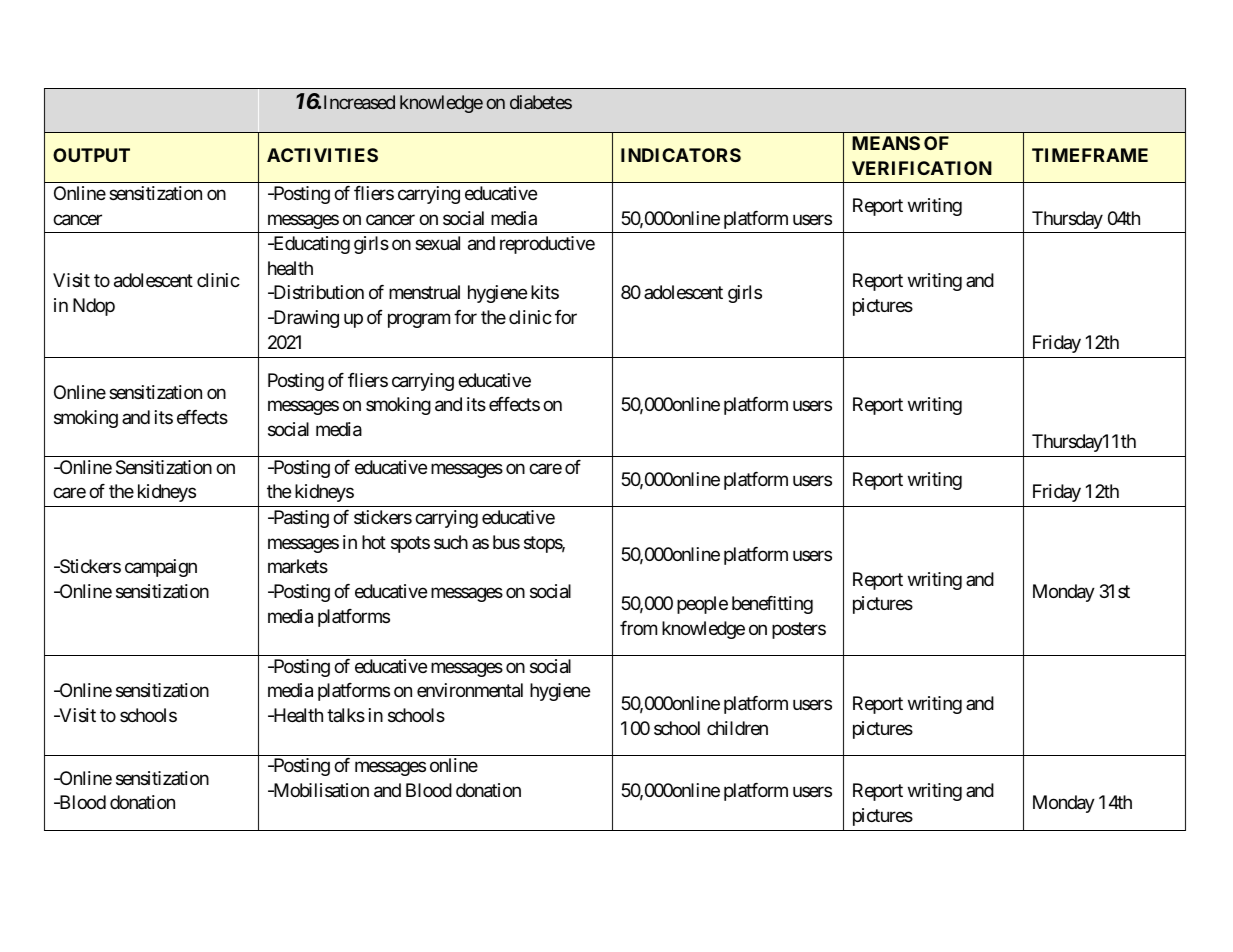  I want to click on children, so click(737, 728).
